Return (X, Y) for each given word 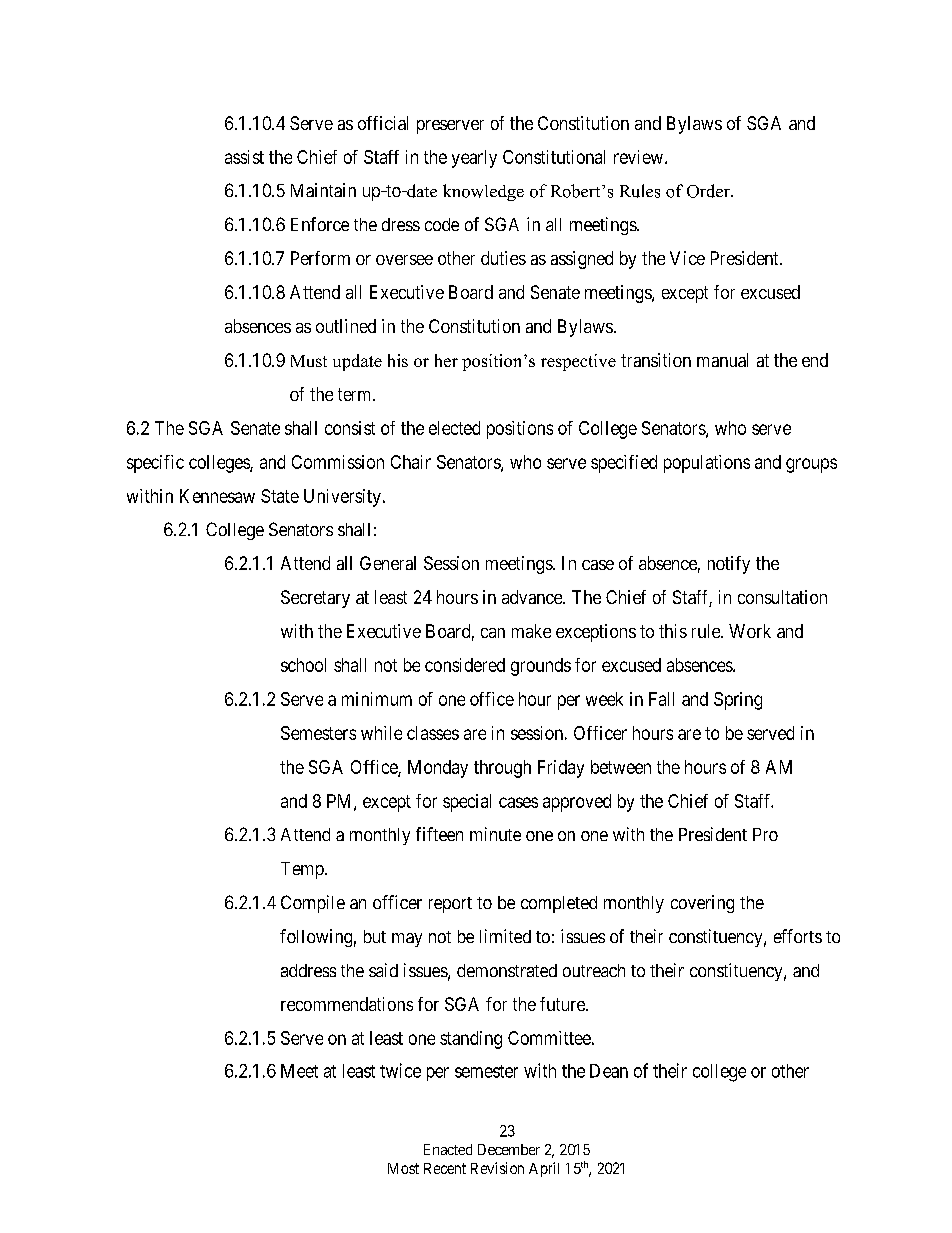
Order (709, 191)
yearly (474, 159)
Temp (303, 870)
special (467, 803)
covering (702, 904)
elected (454, 428)
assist (244, 157)
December (509, 1149)
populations (707, 464)
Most (403, 1168)
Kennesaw (217, 496)
